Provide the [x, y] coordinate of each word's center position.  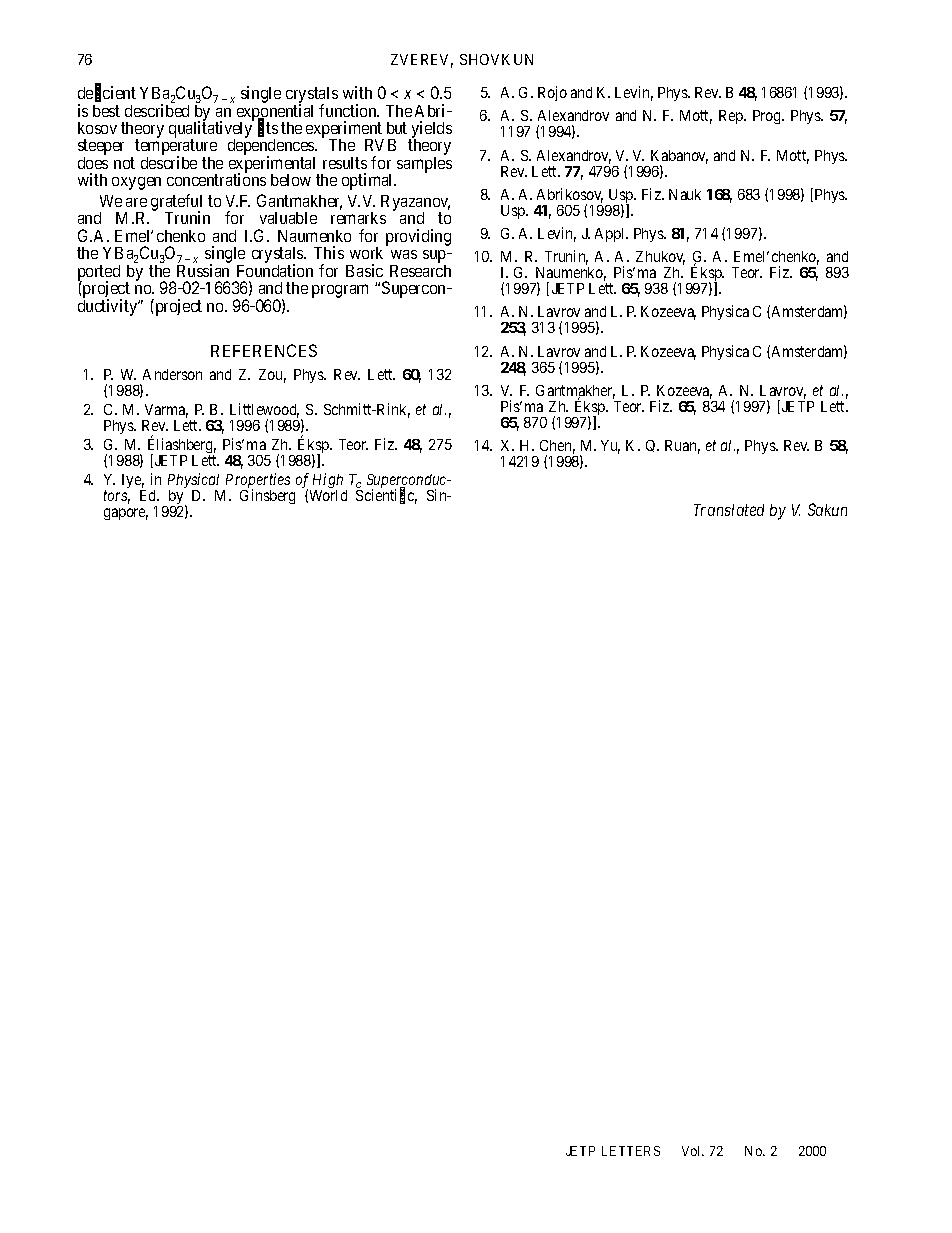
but [397, 128]
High [328, 482]
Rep [732, 117]
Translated [729, 510]
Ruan [682, 447]
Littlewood [264, 410]
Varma [166, 411]
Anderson [172, 374]
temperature [176, 149]
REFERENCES [264, 350]
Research [420, 271]
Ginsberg [267, 496]
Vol [692, 1151]
